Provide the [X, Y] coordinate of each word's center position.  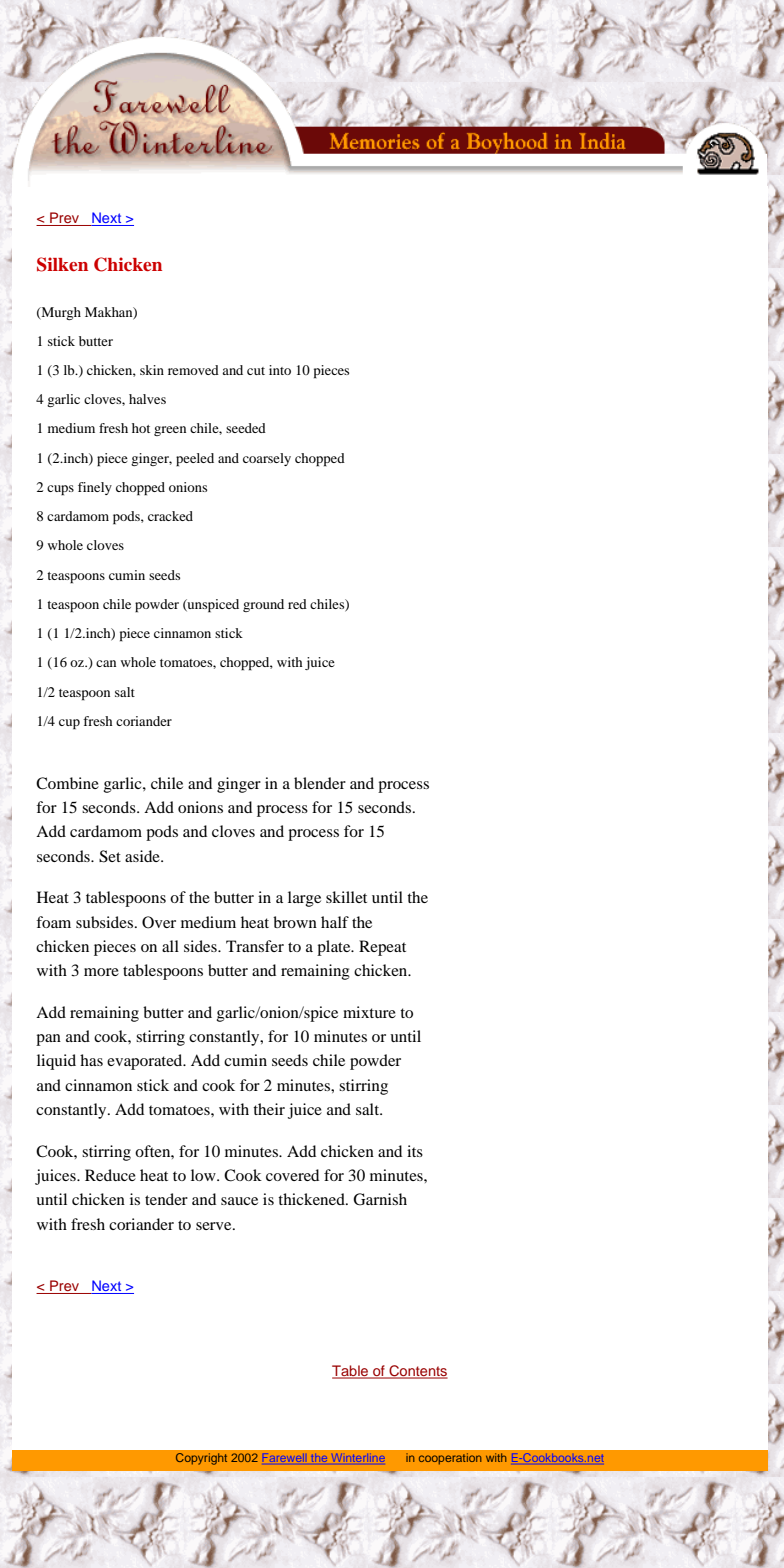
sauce [239, 1201]
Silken [62, 264]
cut [256, 371]
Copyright [201, 1459]
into [280, 370]
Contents [417, 1372]
